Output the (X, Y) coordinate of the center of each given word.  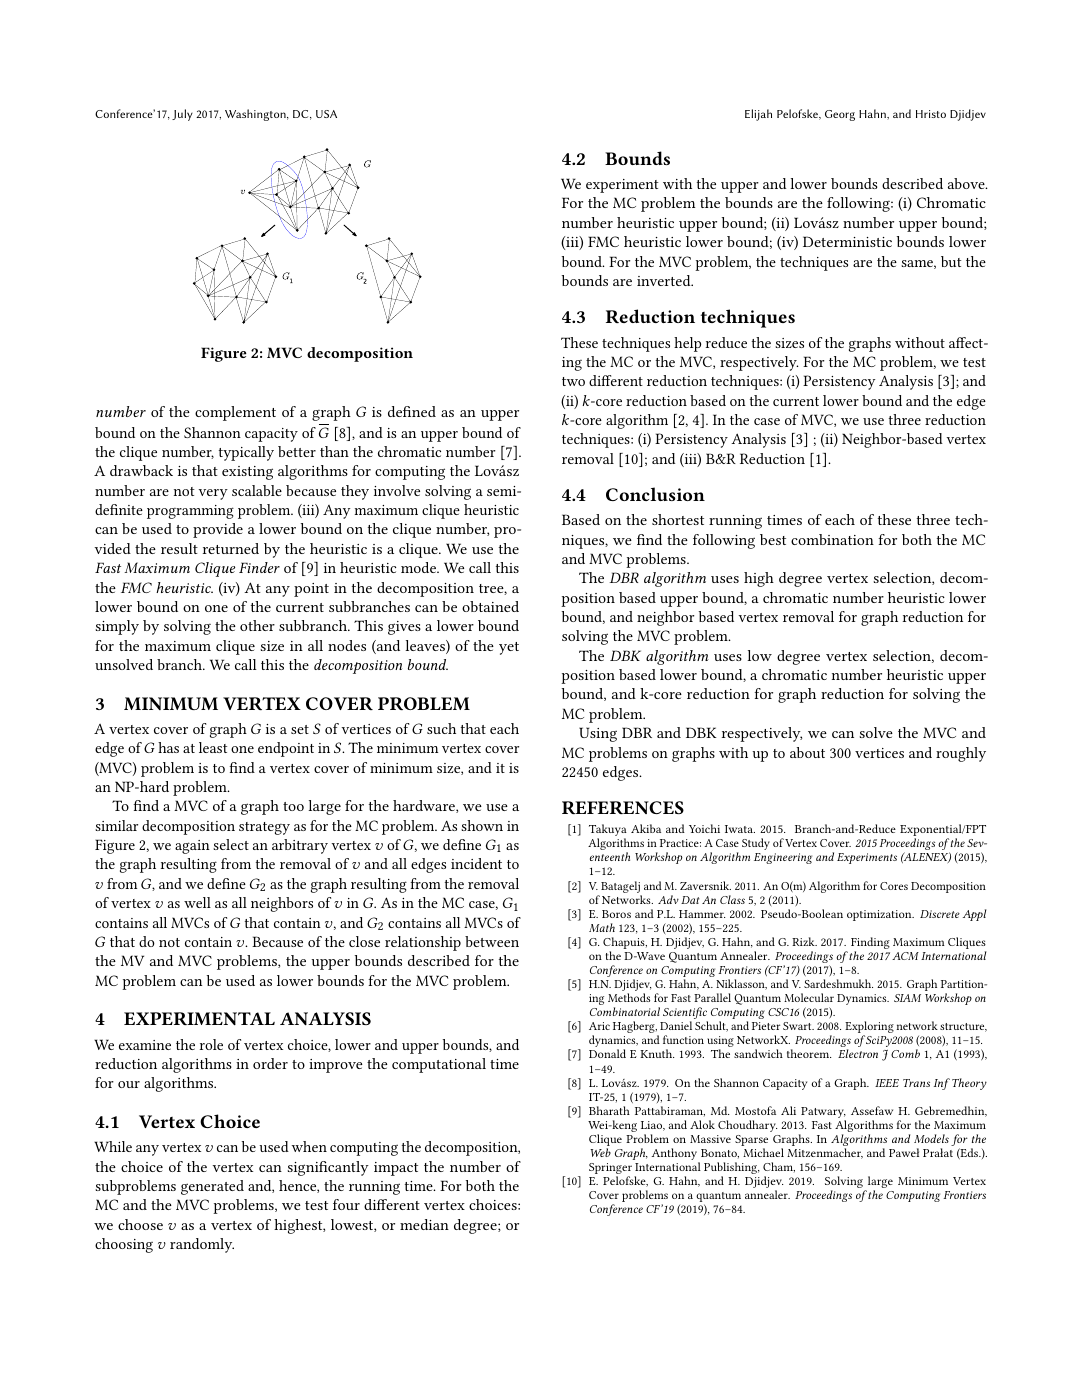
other (257, 625)
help (687, 344)
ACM (905, 956)
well (197, 902)
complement (235, 413)
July (182, 115)
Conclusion (655, 494)
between (492, 941)
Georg (840, 115)
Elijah (758, 115)
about (807, 752)
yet (509, 648)
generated (212, 1187)
